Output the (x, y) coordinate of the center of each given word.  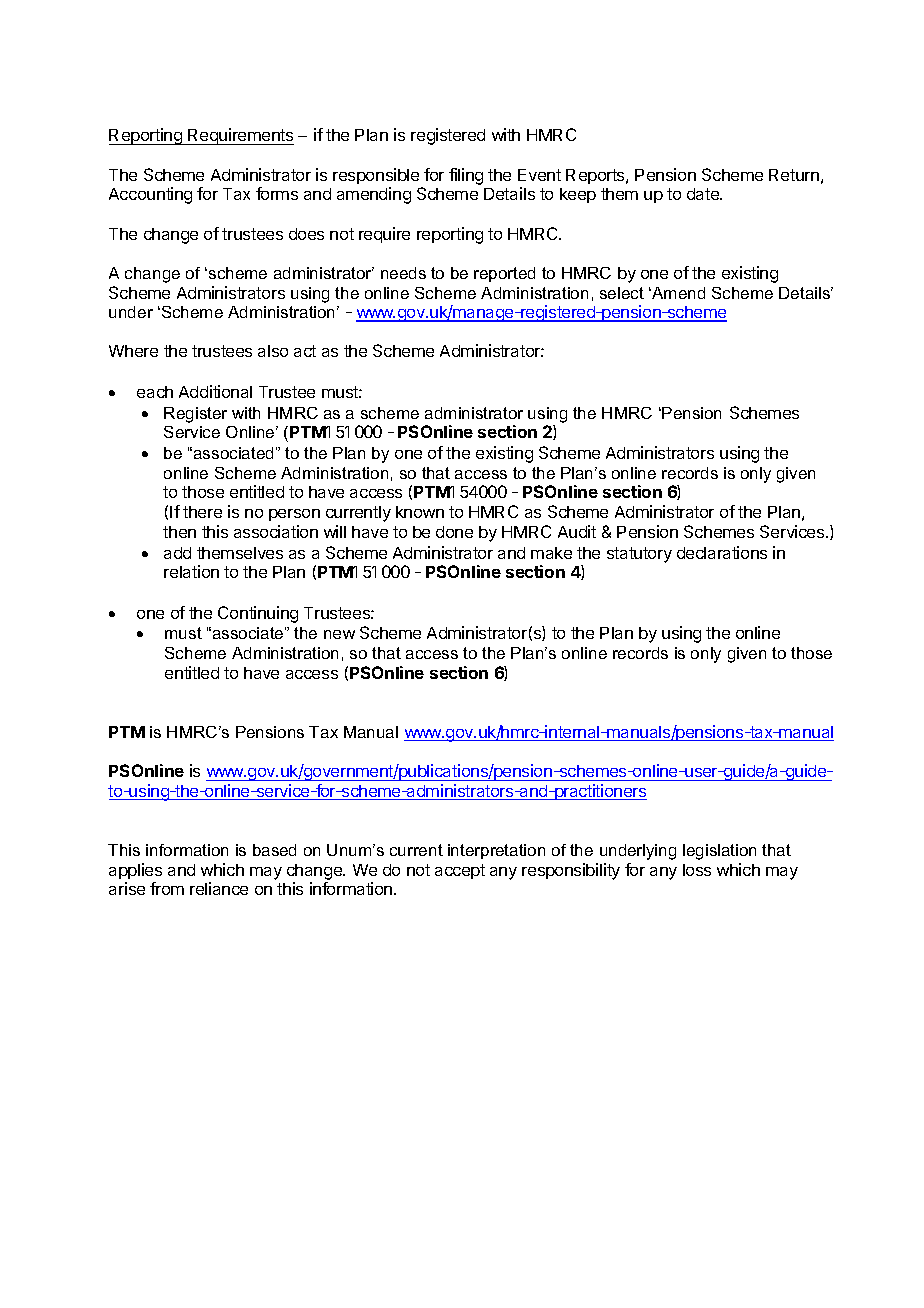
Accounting (150, 195)
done (454, 532)
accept (460, 871)
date (704, 194)
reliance (219, 888)
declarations (722, 552)
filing (466, 176)
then (179, 532)
